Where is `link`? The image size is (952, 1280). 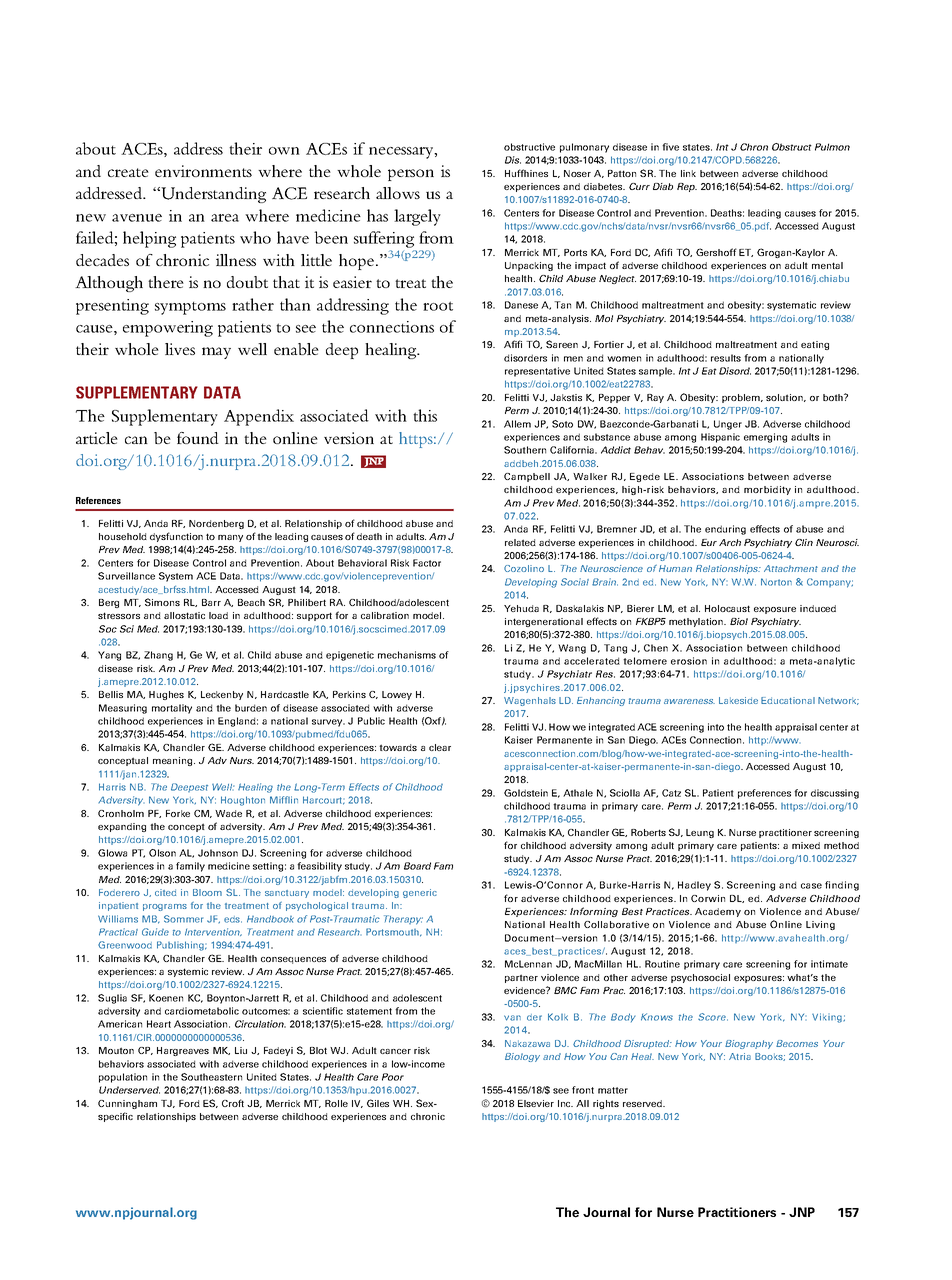
link is located at coordinates (688, 173).
